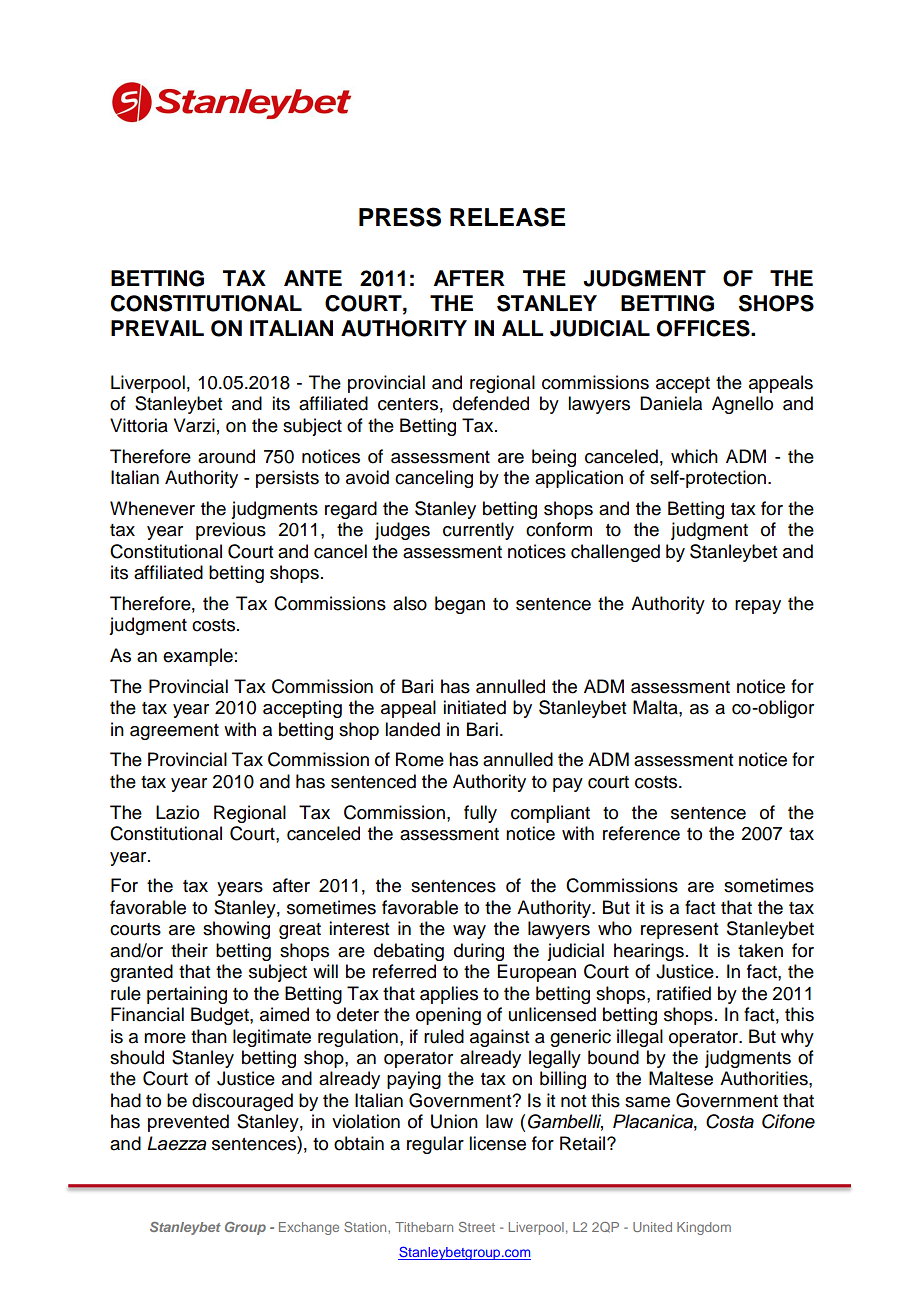  What do you see at coordinates (656, 707) in the page?
I see `Malta` at bounding box center [656, 707].
